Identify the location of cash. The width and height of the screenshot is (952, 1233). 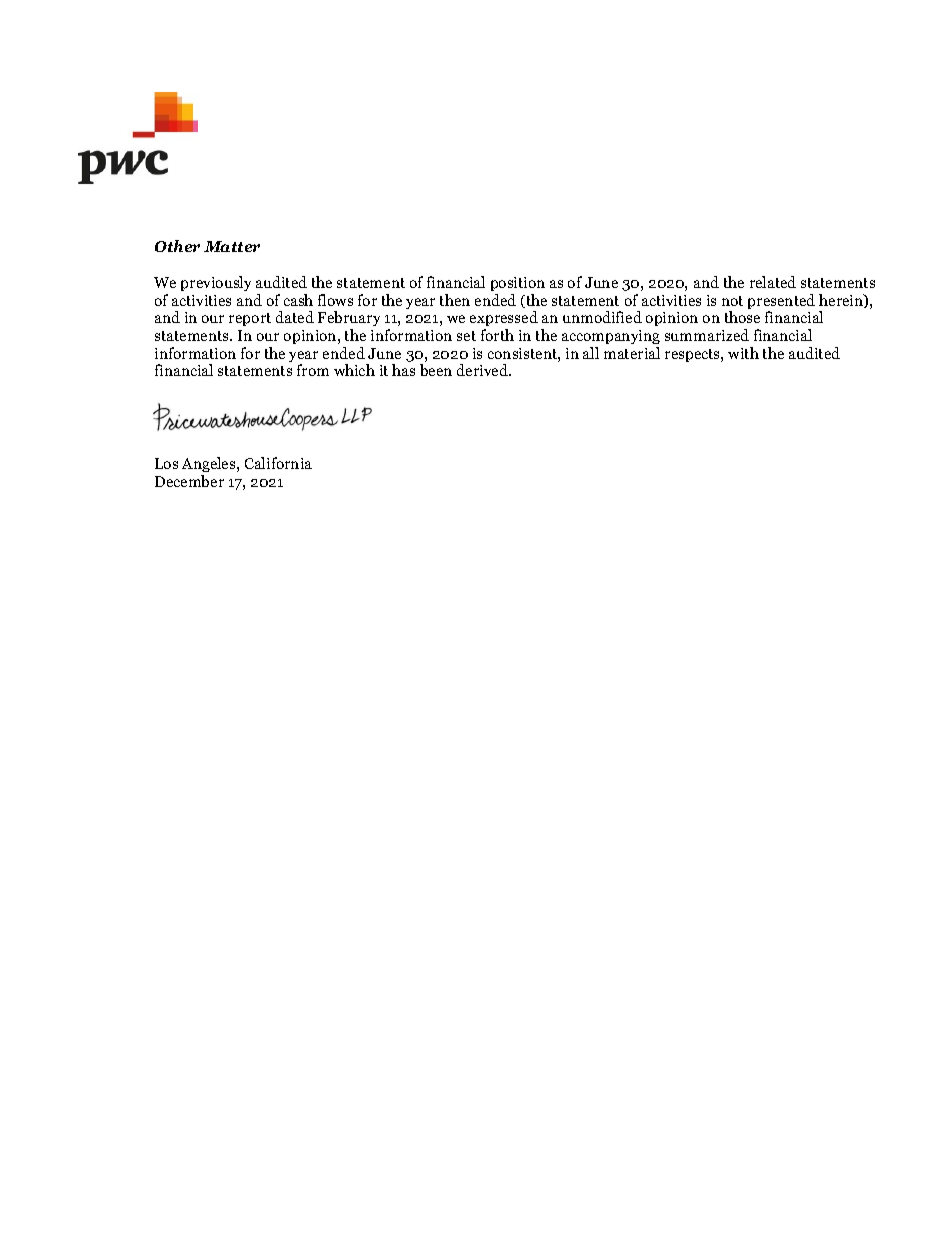
(298, 300).
